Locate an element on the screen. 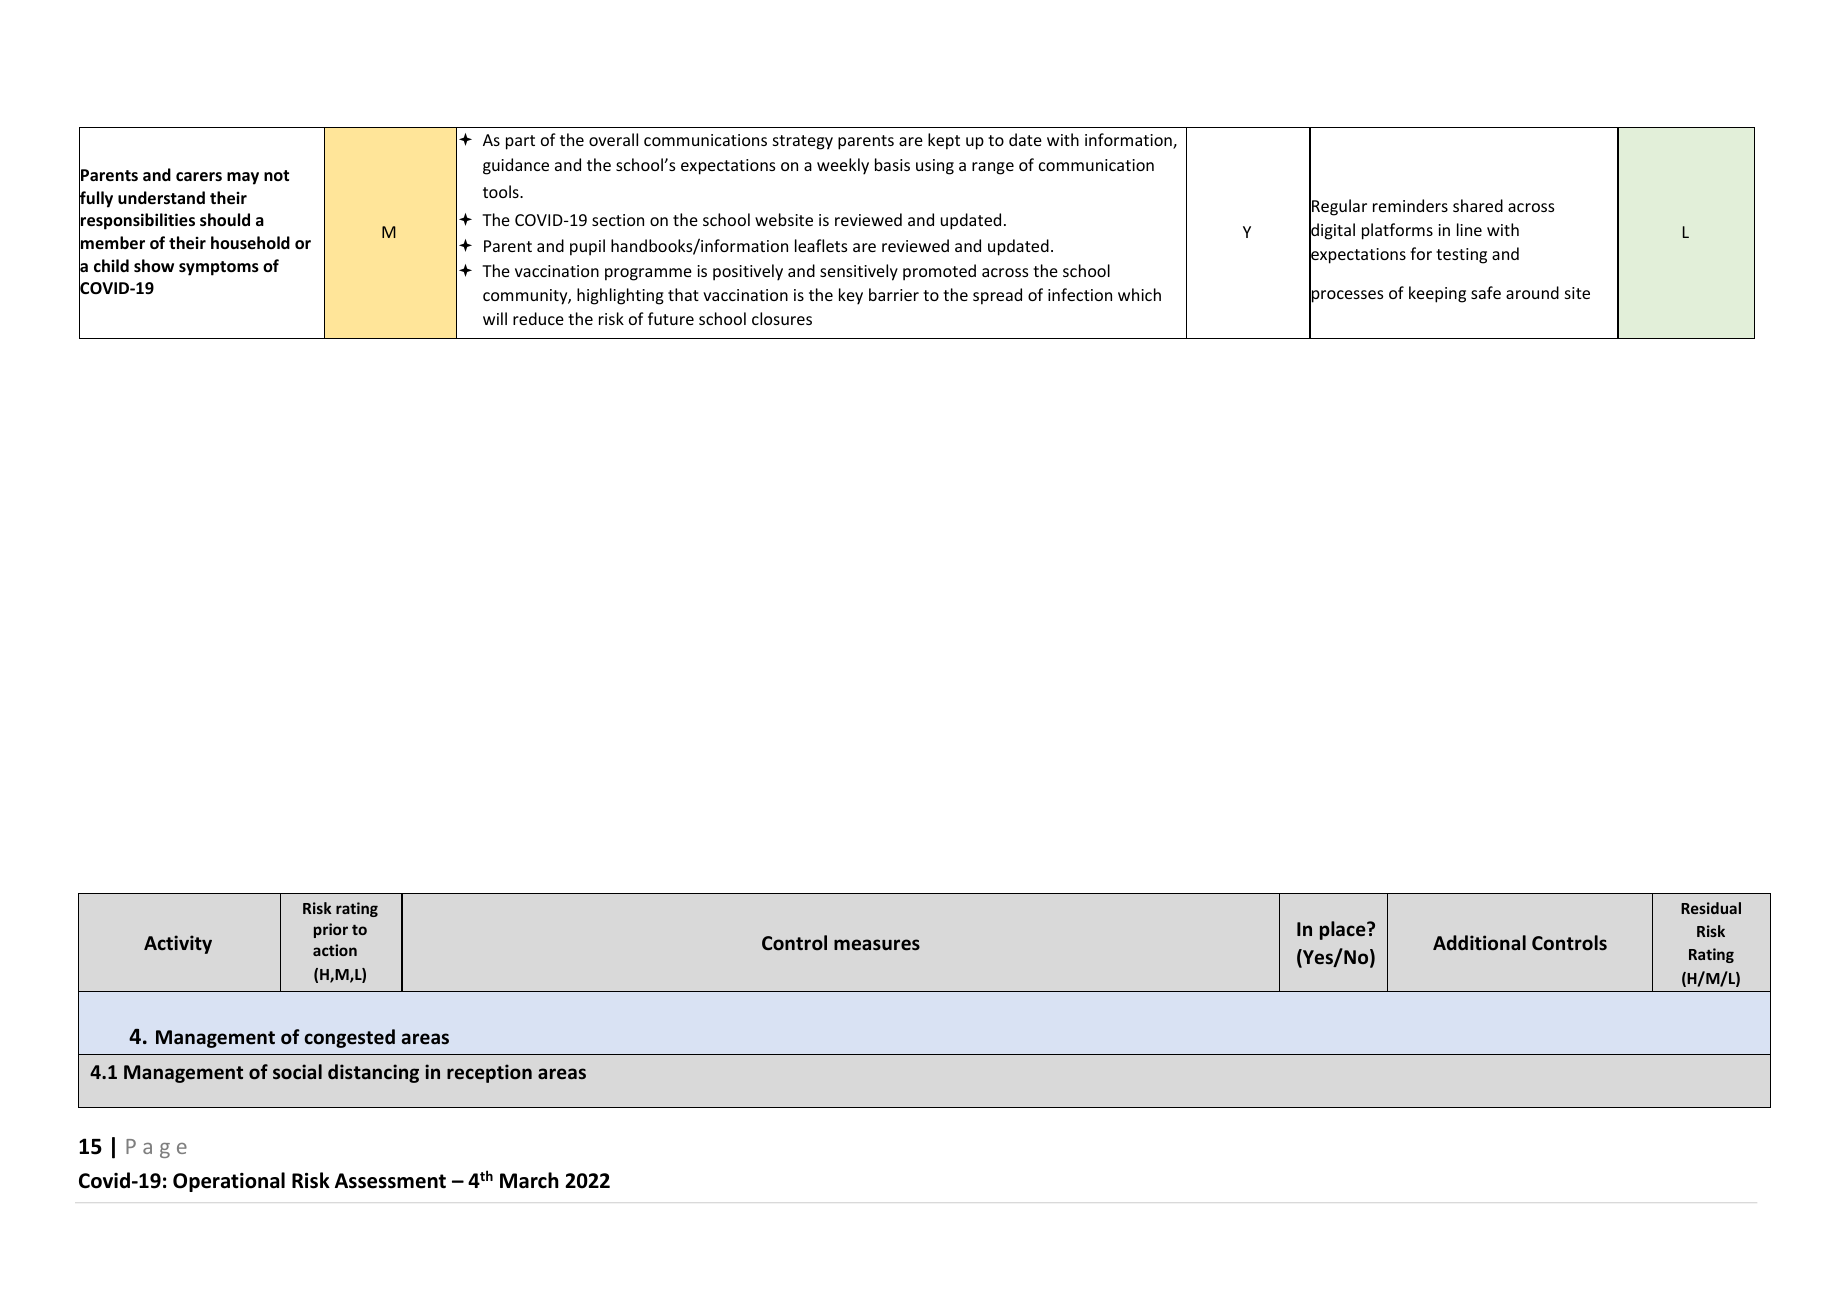 The width and height of the screenshot is (1828, 1293). Operational is located at coordinates (229, 1182).
